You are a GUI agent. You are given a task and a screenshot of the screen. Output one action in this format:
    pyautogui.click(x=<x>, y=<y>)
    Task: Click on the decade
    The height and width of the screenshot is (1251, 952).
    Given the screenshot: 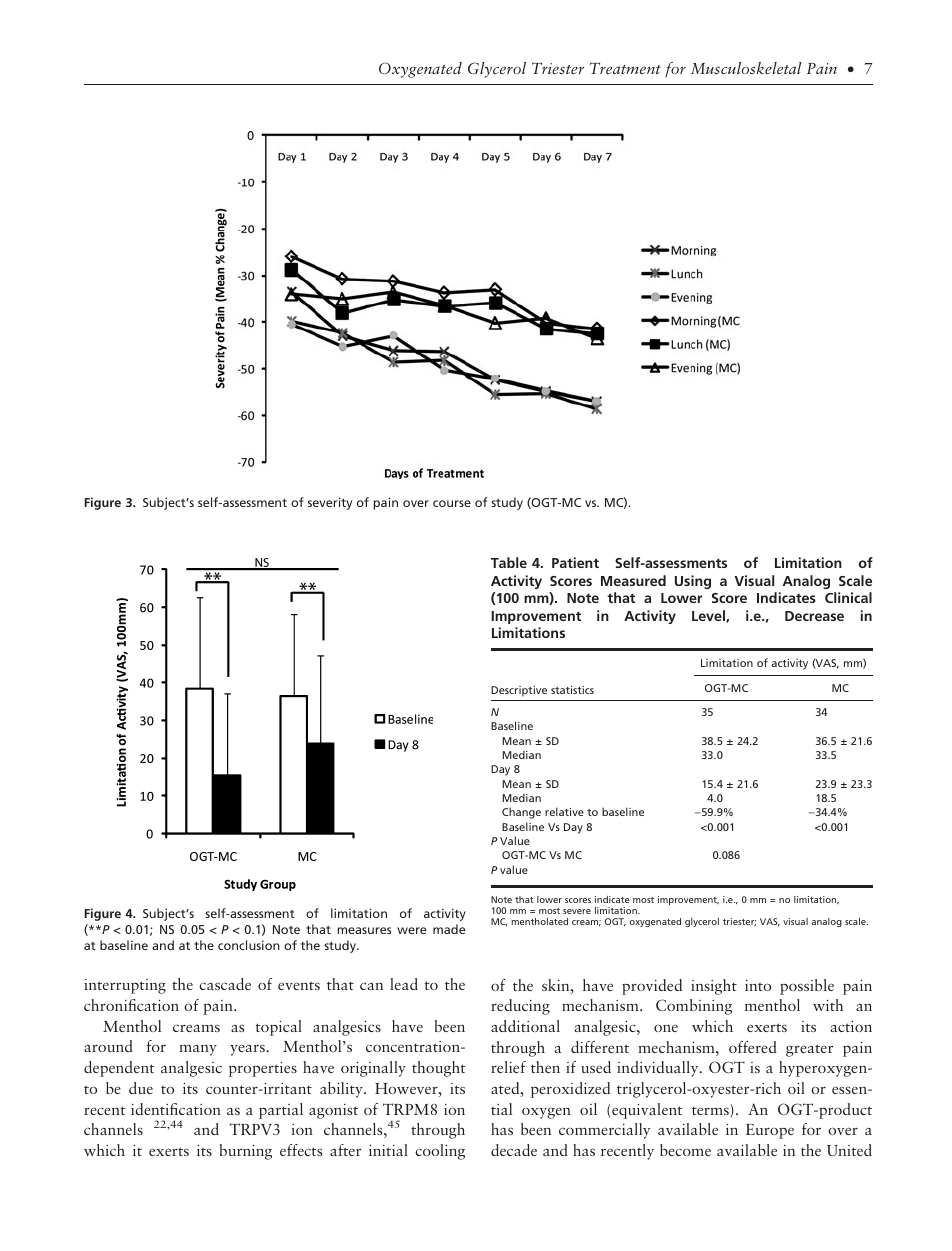 What is the action you would take?
    pyautogui.click(x=514, y=1150)
